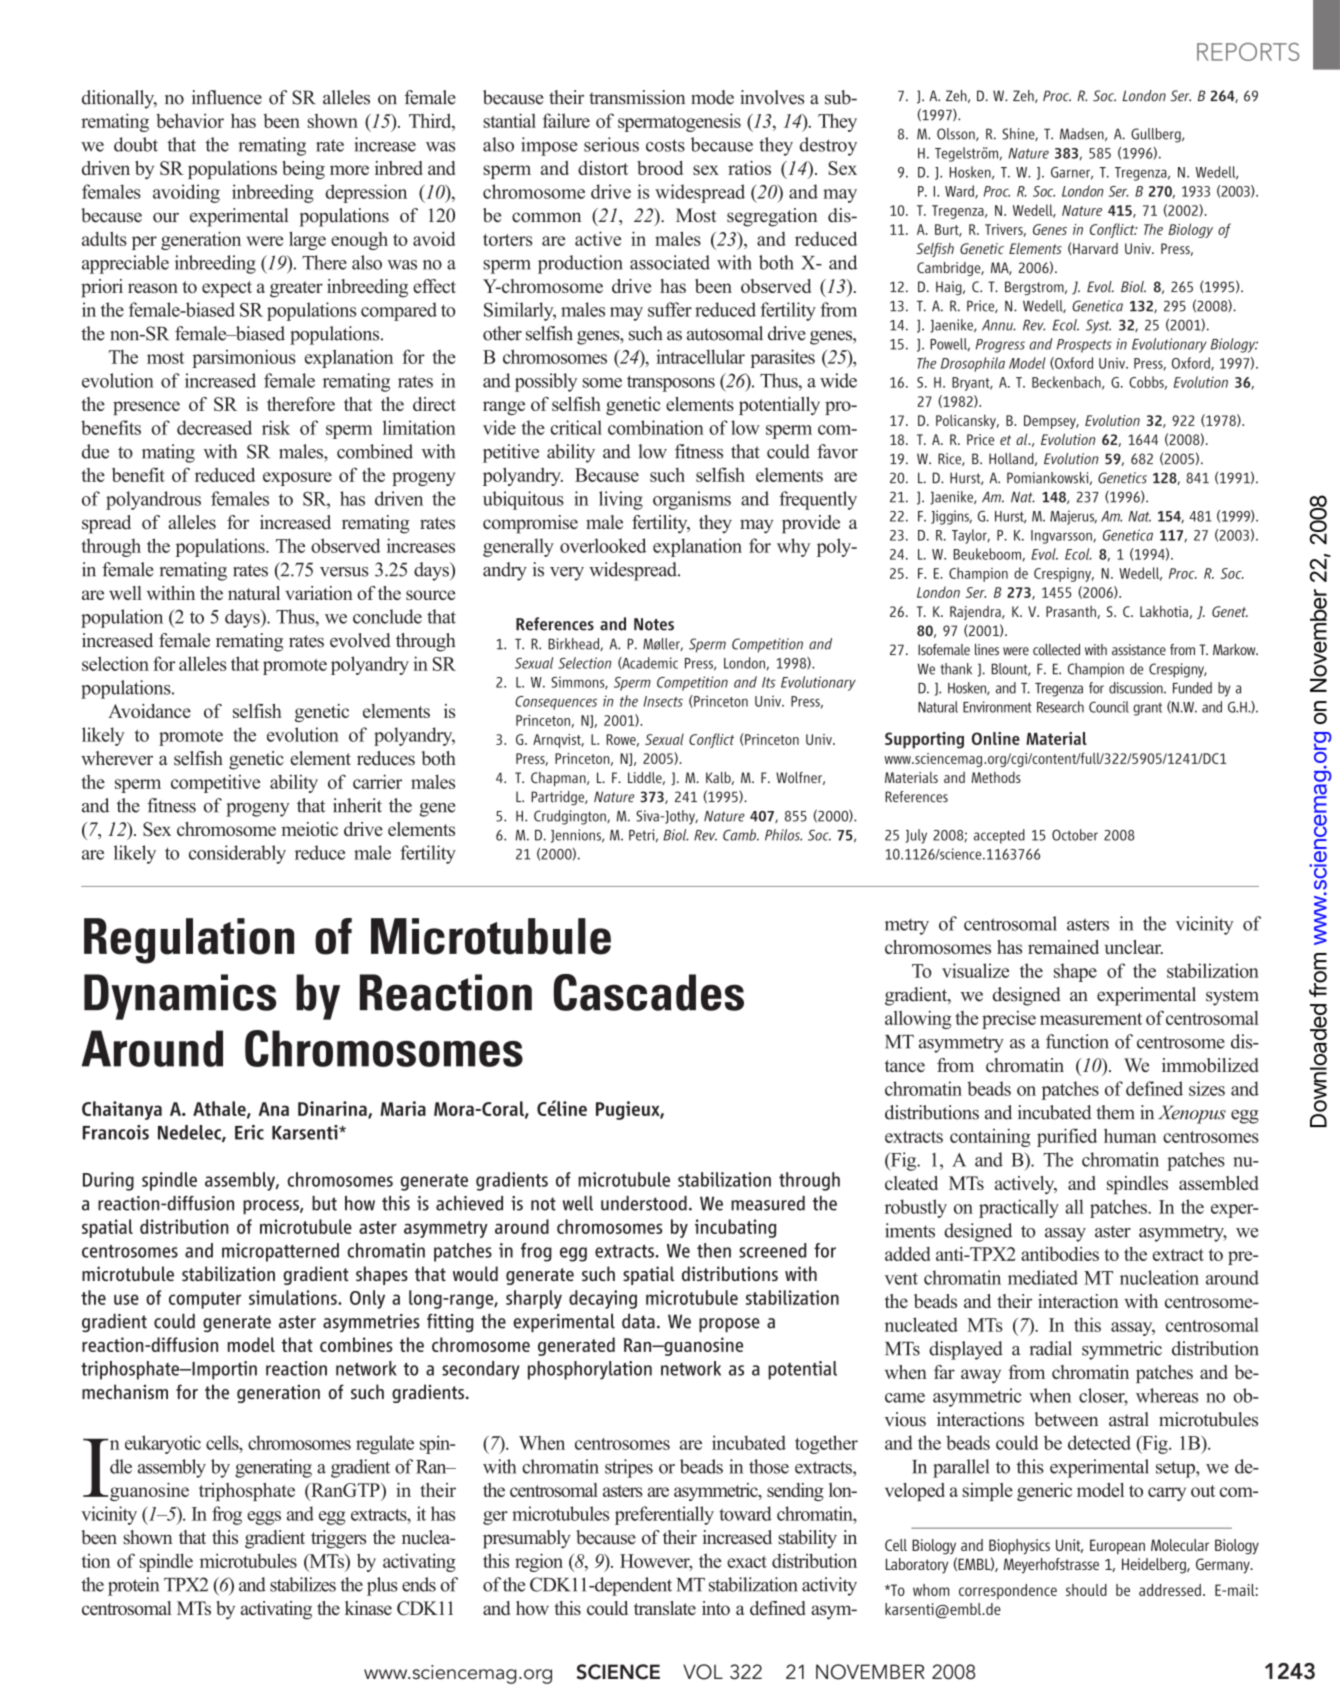  I want to click on them, so click(1115, 1112).
